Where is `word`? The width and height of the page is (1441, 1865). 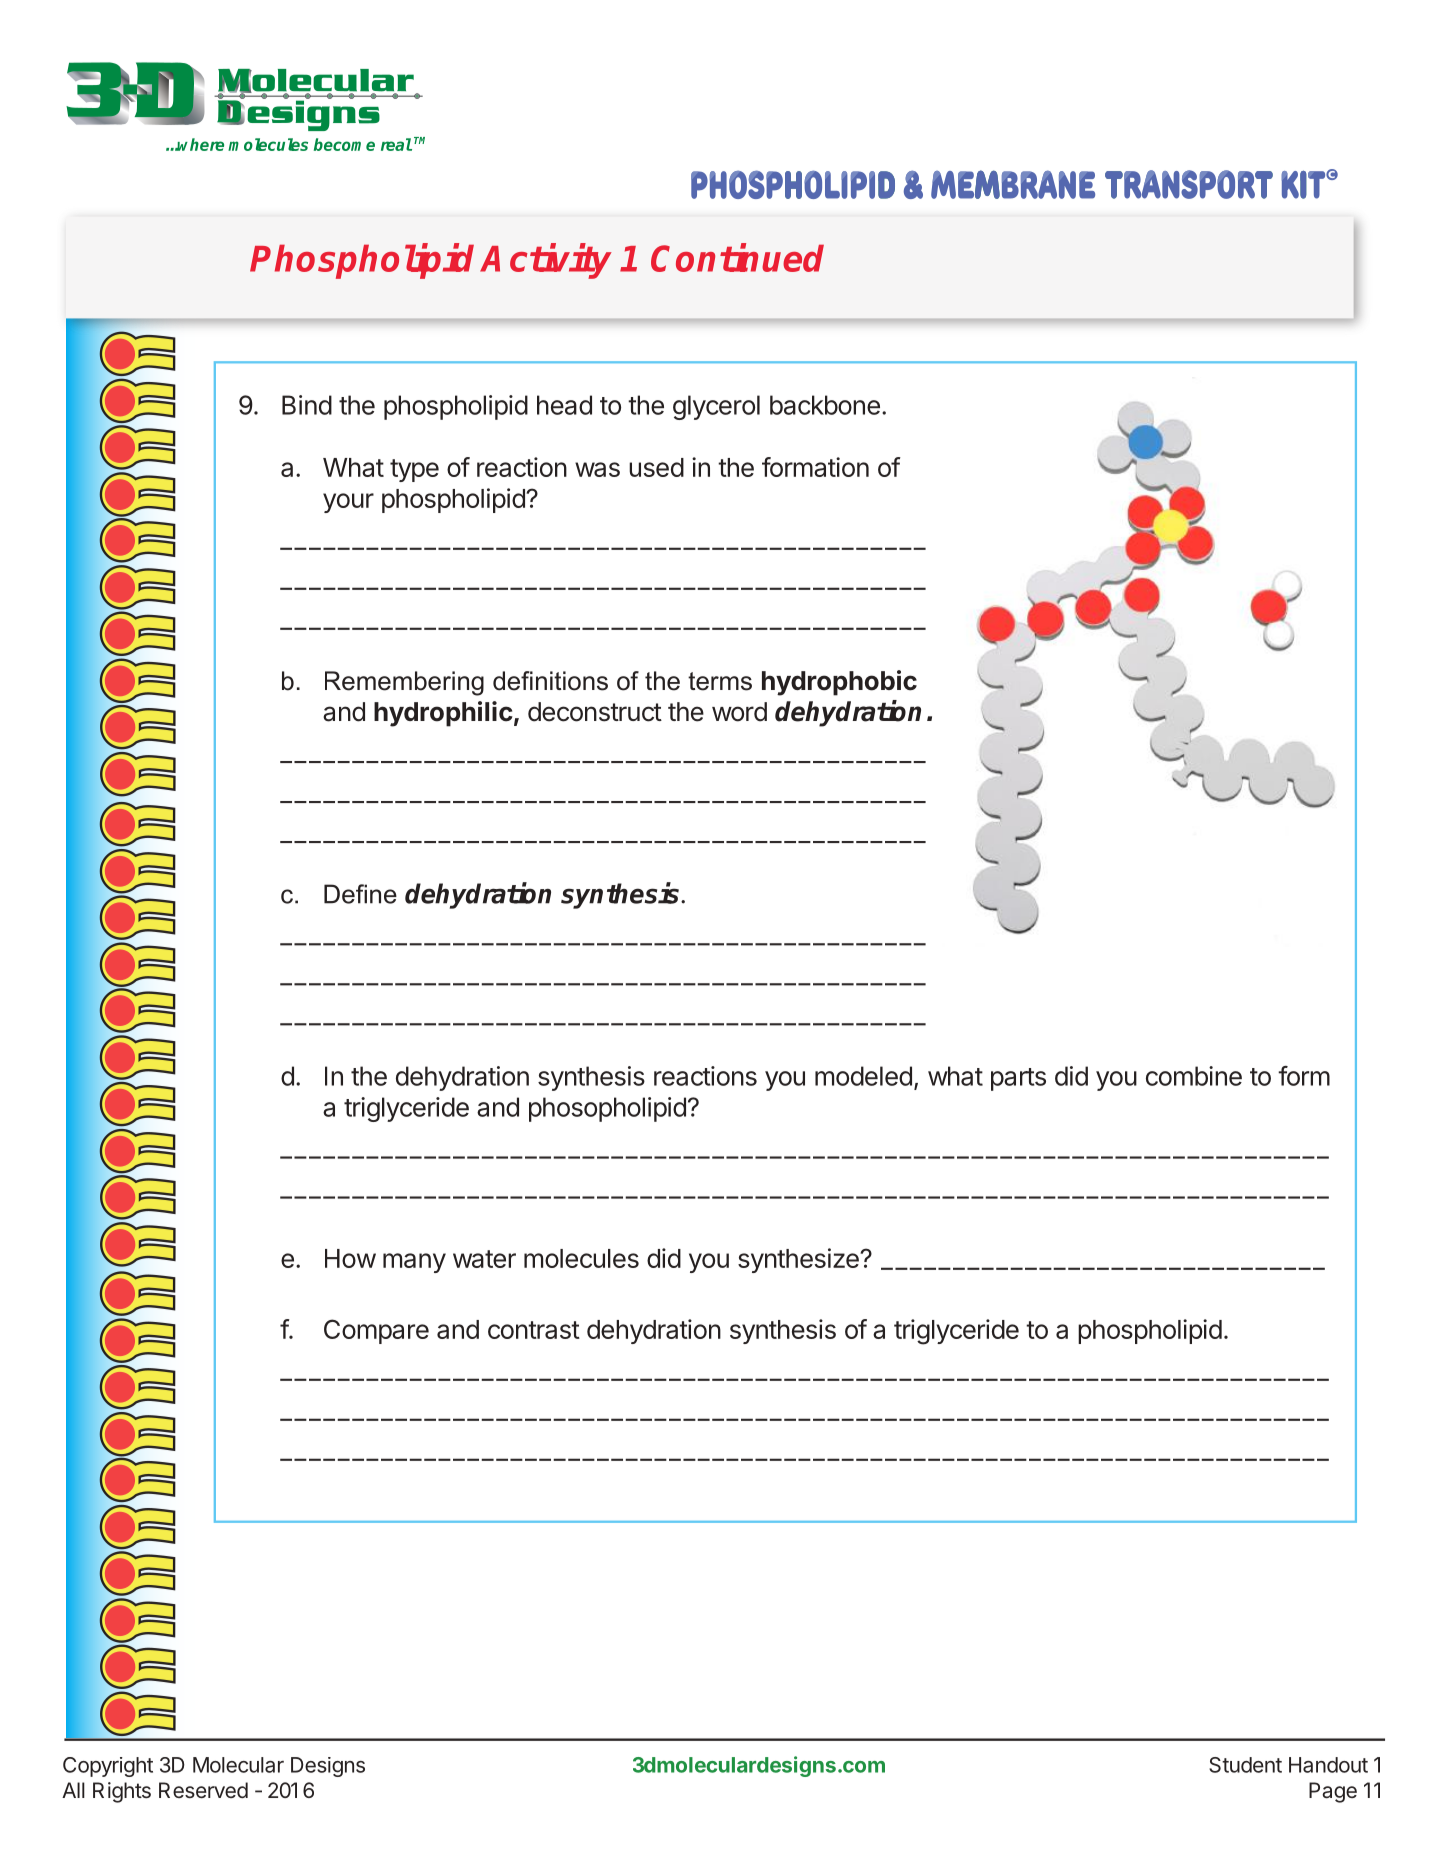
word is located at coordinates (739, 712).
